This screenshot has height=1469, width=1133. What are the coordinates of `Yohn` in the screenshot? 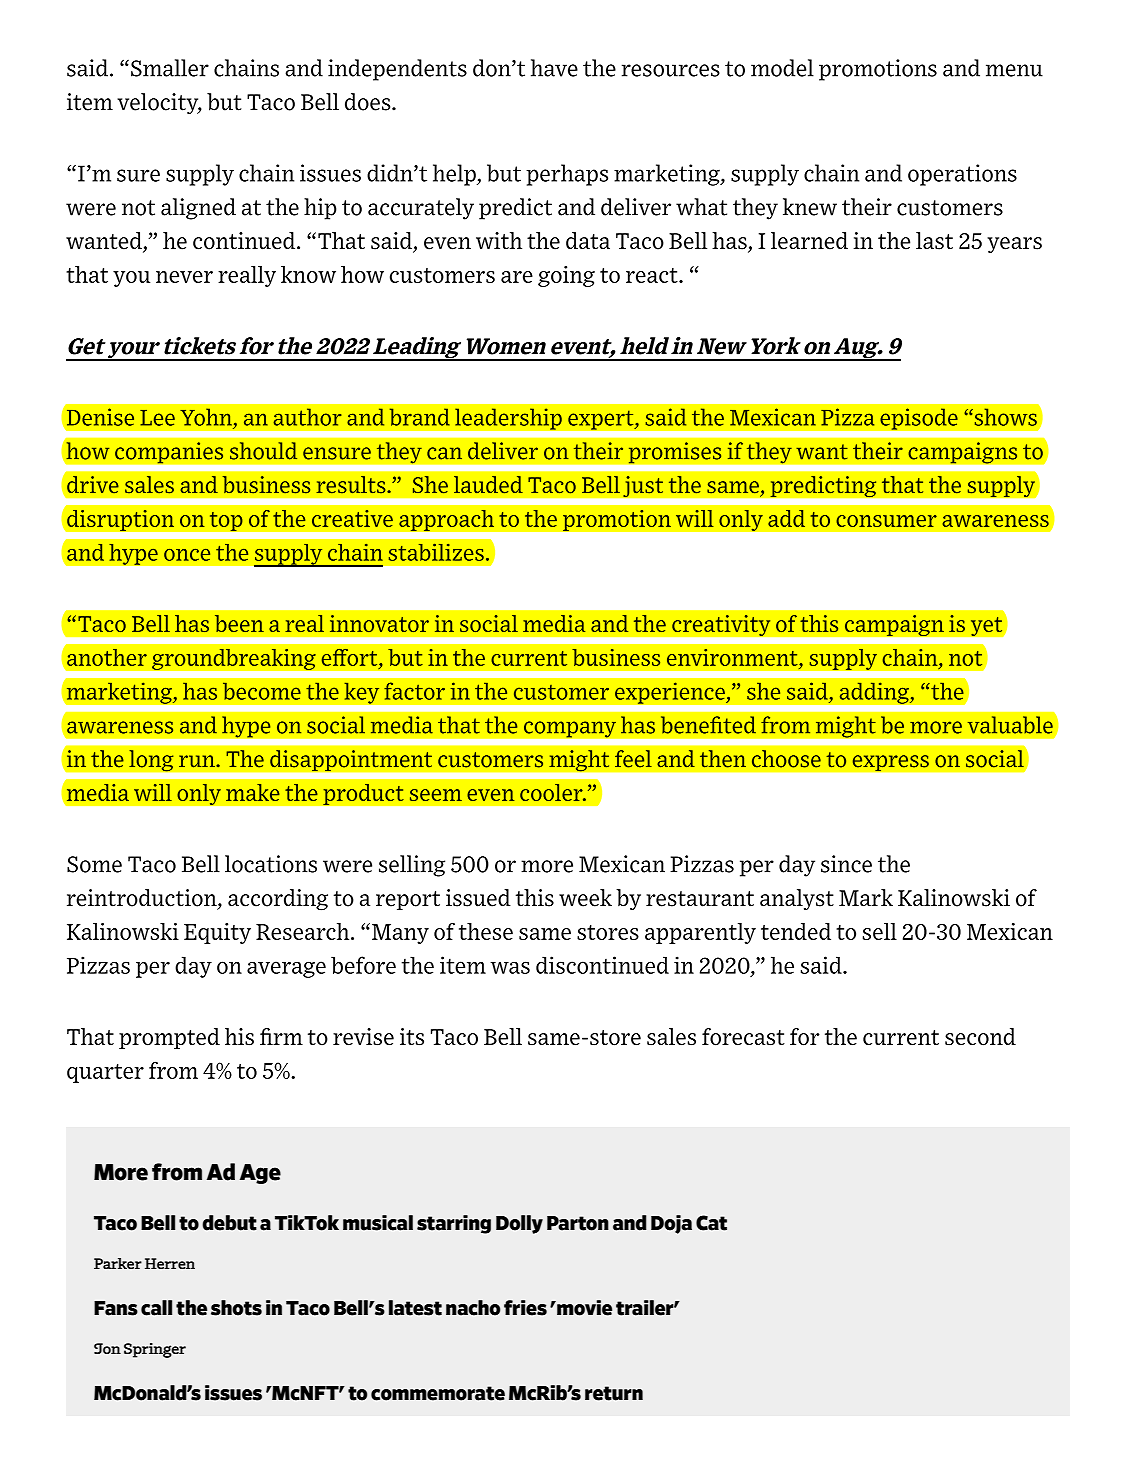 It's located at (206, 417).
